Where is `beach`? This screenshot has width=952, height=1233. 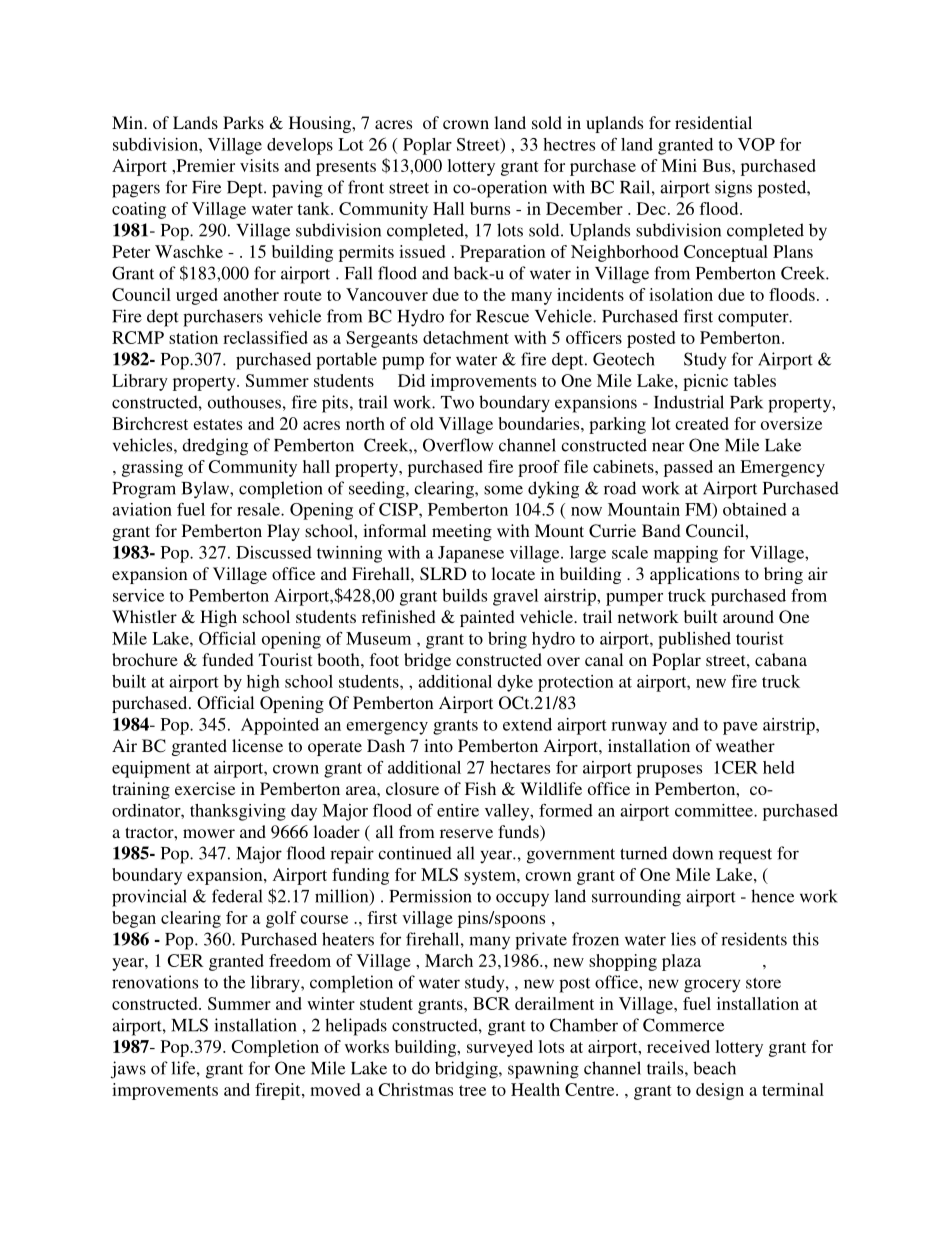
beach is located at coordinates (714, 1068).
